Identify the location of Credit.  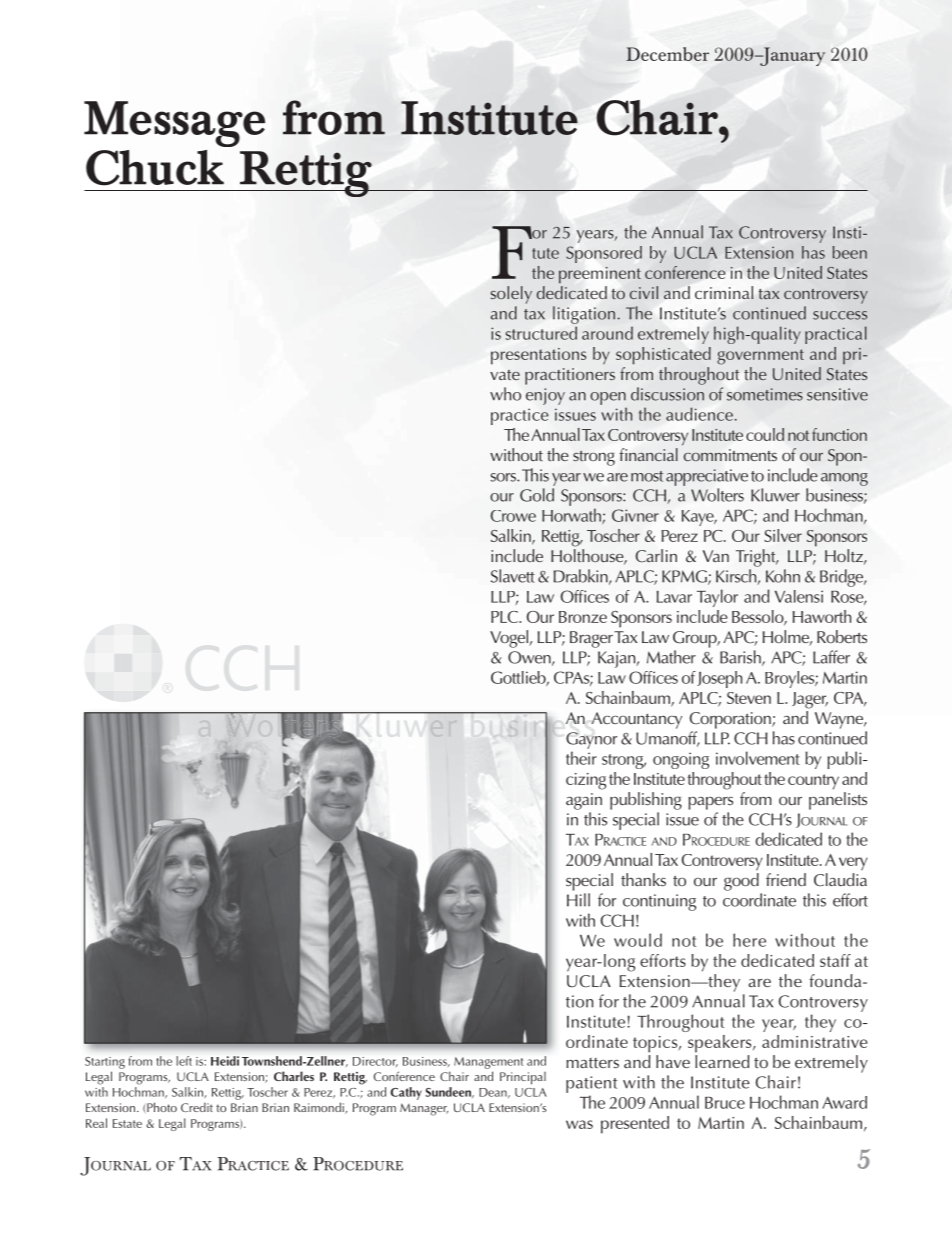
(197, 1107).
